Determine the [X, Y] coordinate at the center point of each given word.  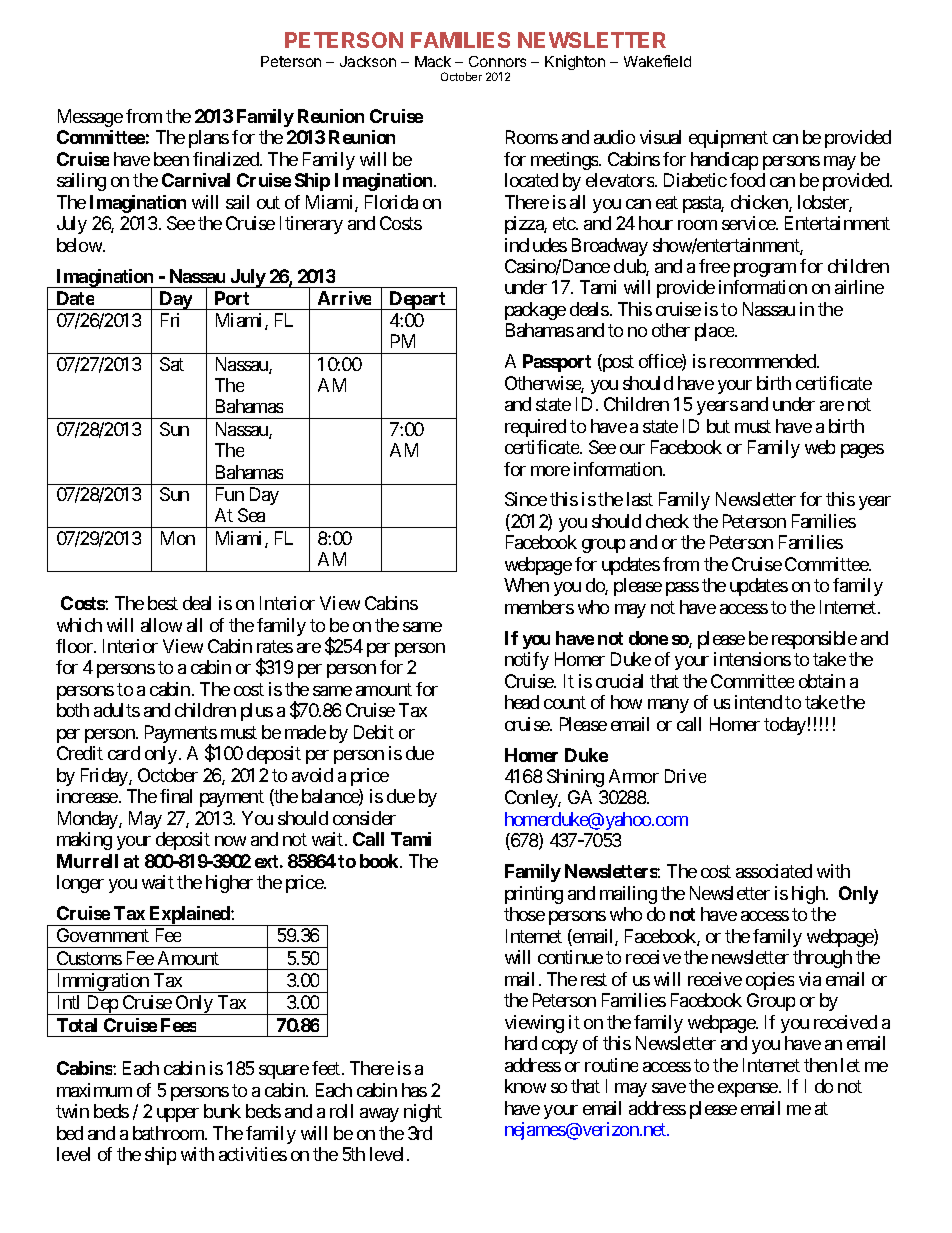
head [522, 702]
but [718, 426]
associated [774, 871]
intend [758, 702]
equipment [728, 139]
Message [90, 118]
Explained [189, 916]
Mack [433, 61]
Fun [230, 494]
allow [161, 625]
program [765, 270]
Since [526, 499]
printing [534, 895]
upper [178, 1115]
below [80, 245]
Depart [418, 300]
